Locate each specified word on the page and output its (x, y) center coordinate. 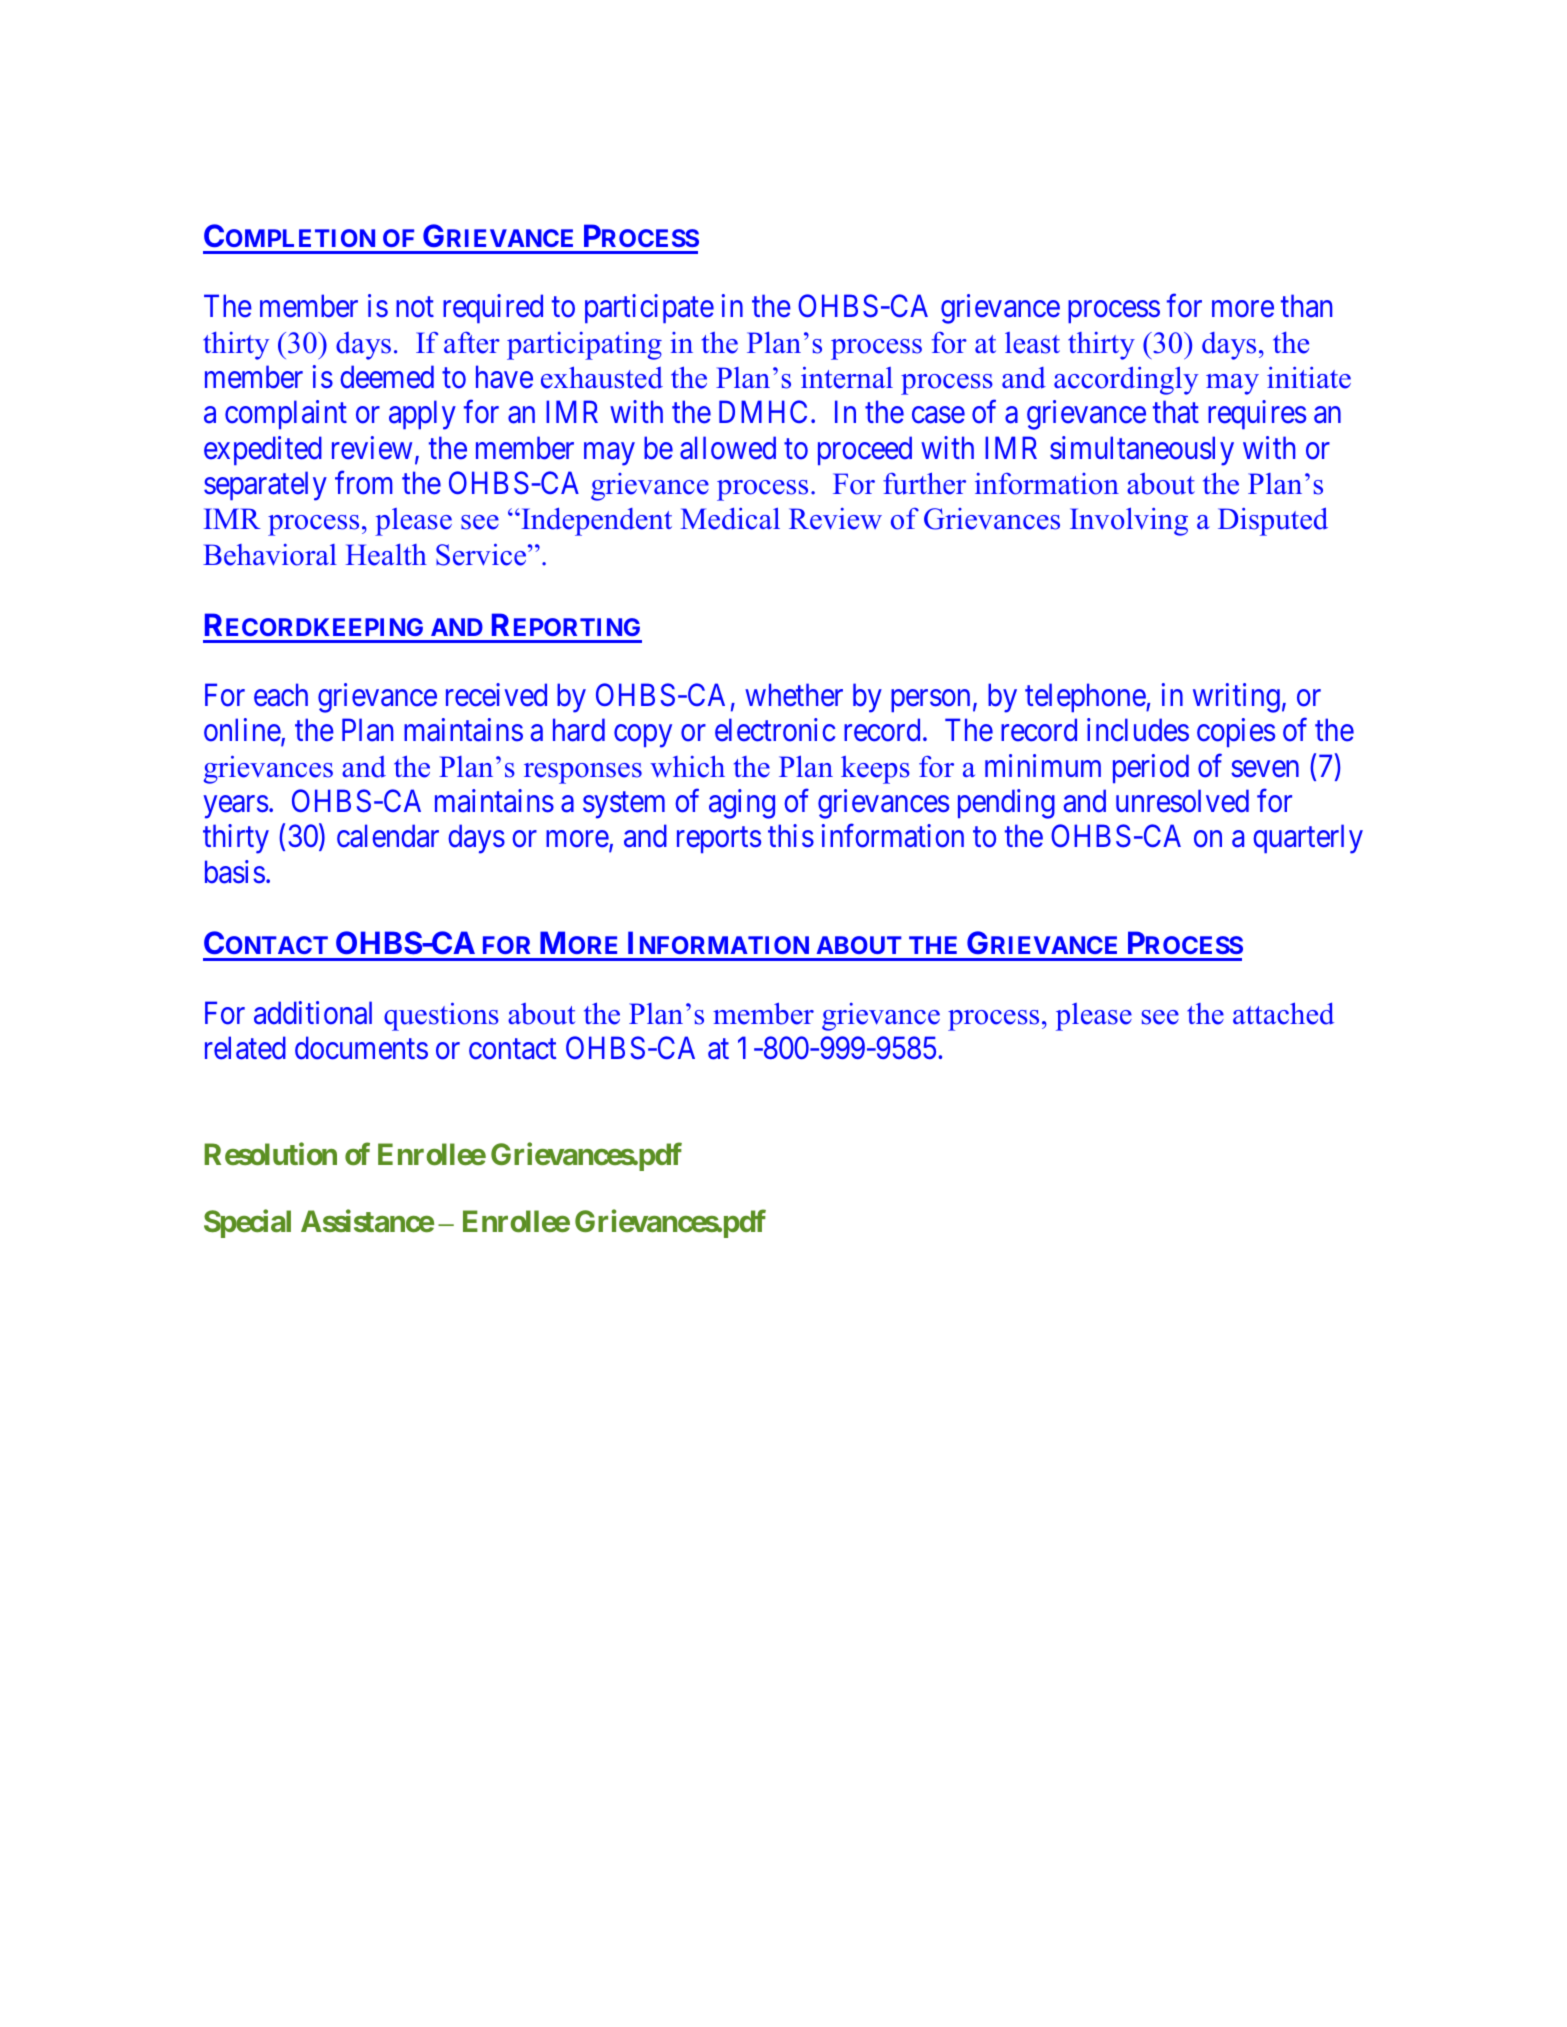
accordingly (1126, 380)
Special (247, 1224)
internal (847, 378)
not (415, 308)
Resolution (270, 1154)
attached (1283, 1013)
